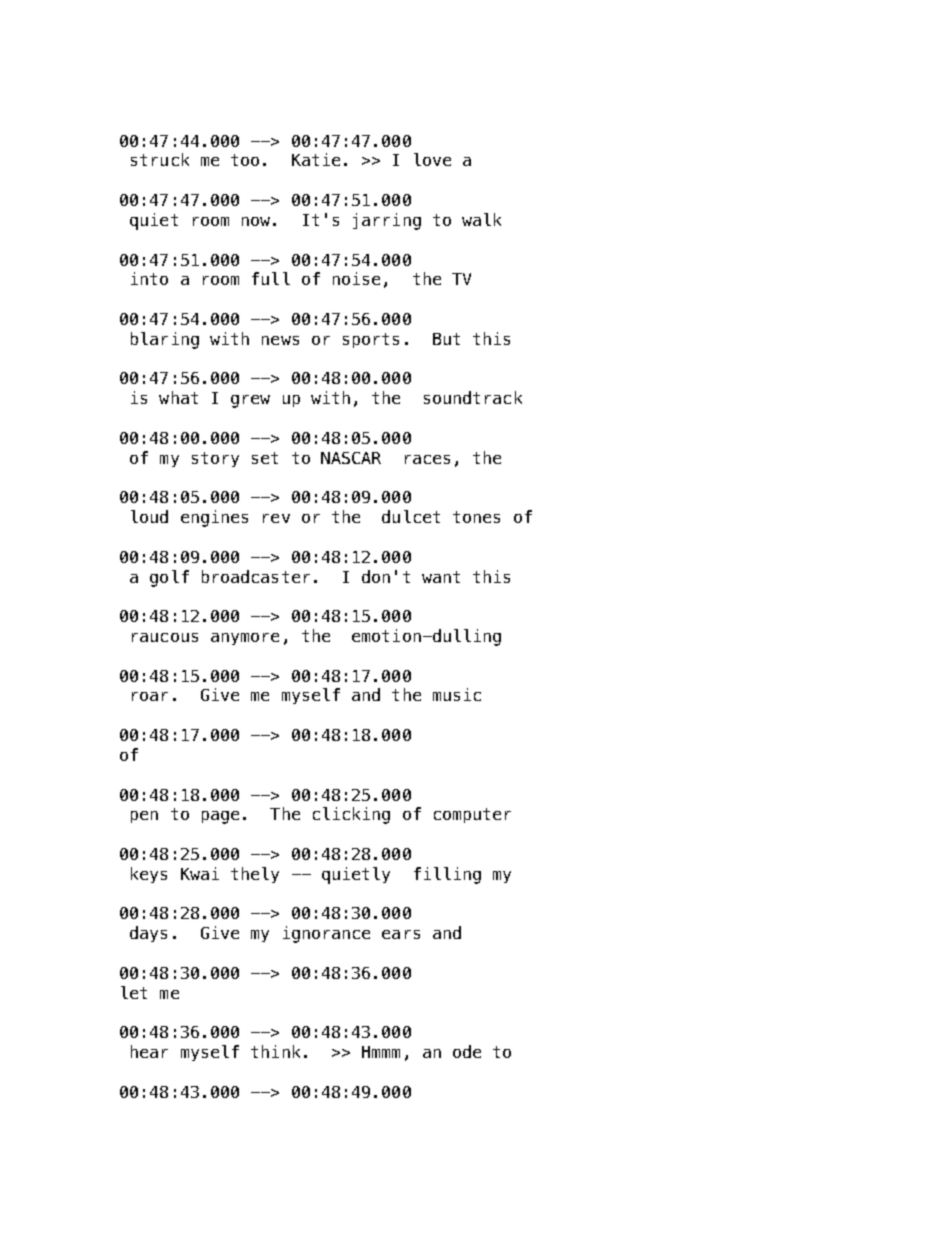  Describe the element at coordinates (432, 159) in the screenshot. I see `love` at that location.
